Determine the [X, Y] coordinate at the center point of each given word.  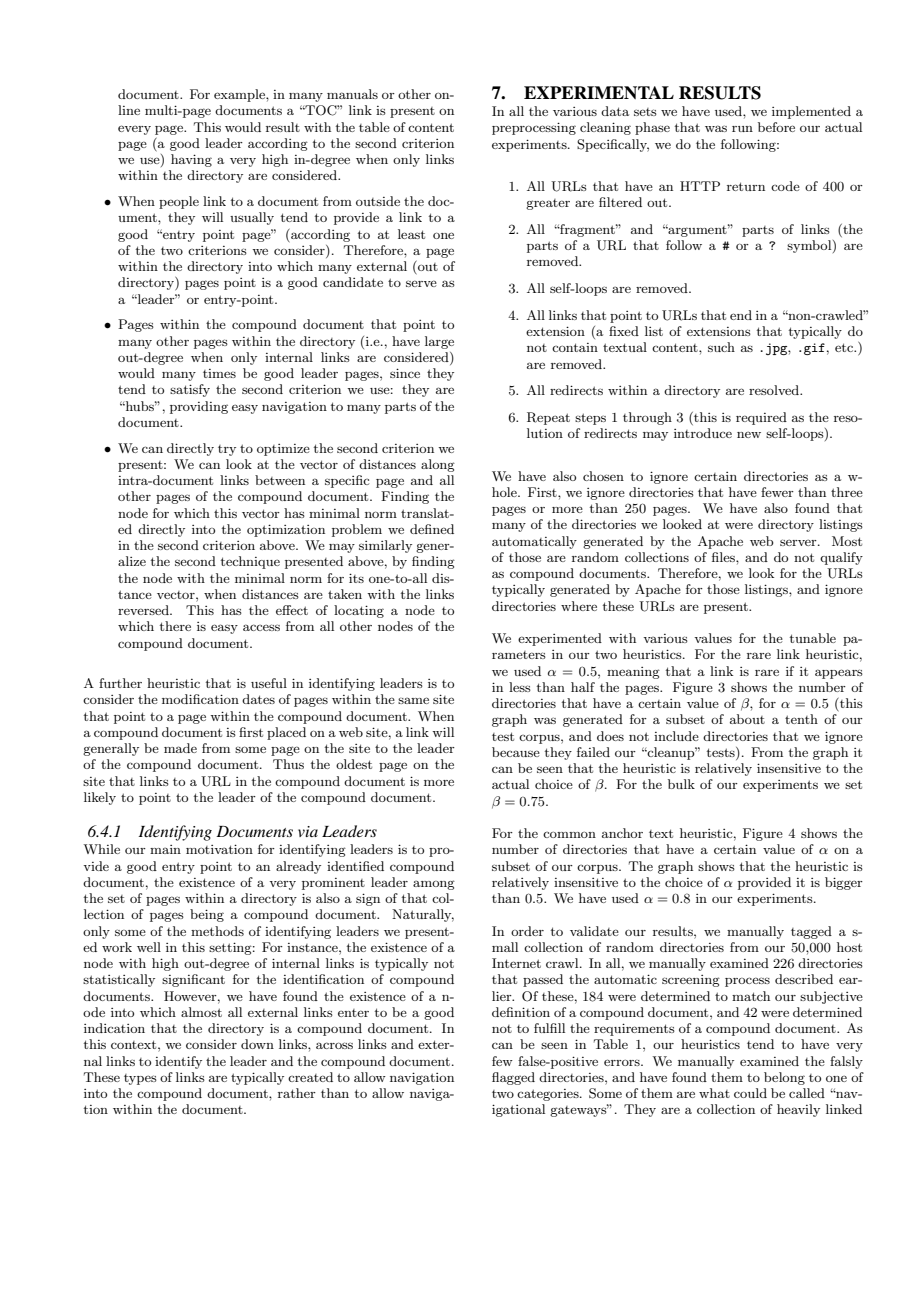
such [721, 347]
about [747, 719]
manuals [352, 94]
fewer [777, 492]
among [434, 885]
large [439, 342]
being [207, 915]
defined [432, 529]
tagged [811, 932]
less [520, 687]
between [280, 480]
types [140, 1079]
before [776, 127]
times [219, 373]
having [191, 160]
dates [258, 699]
